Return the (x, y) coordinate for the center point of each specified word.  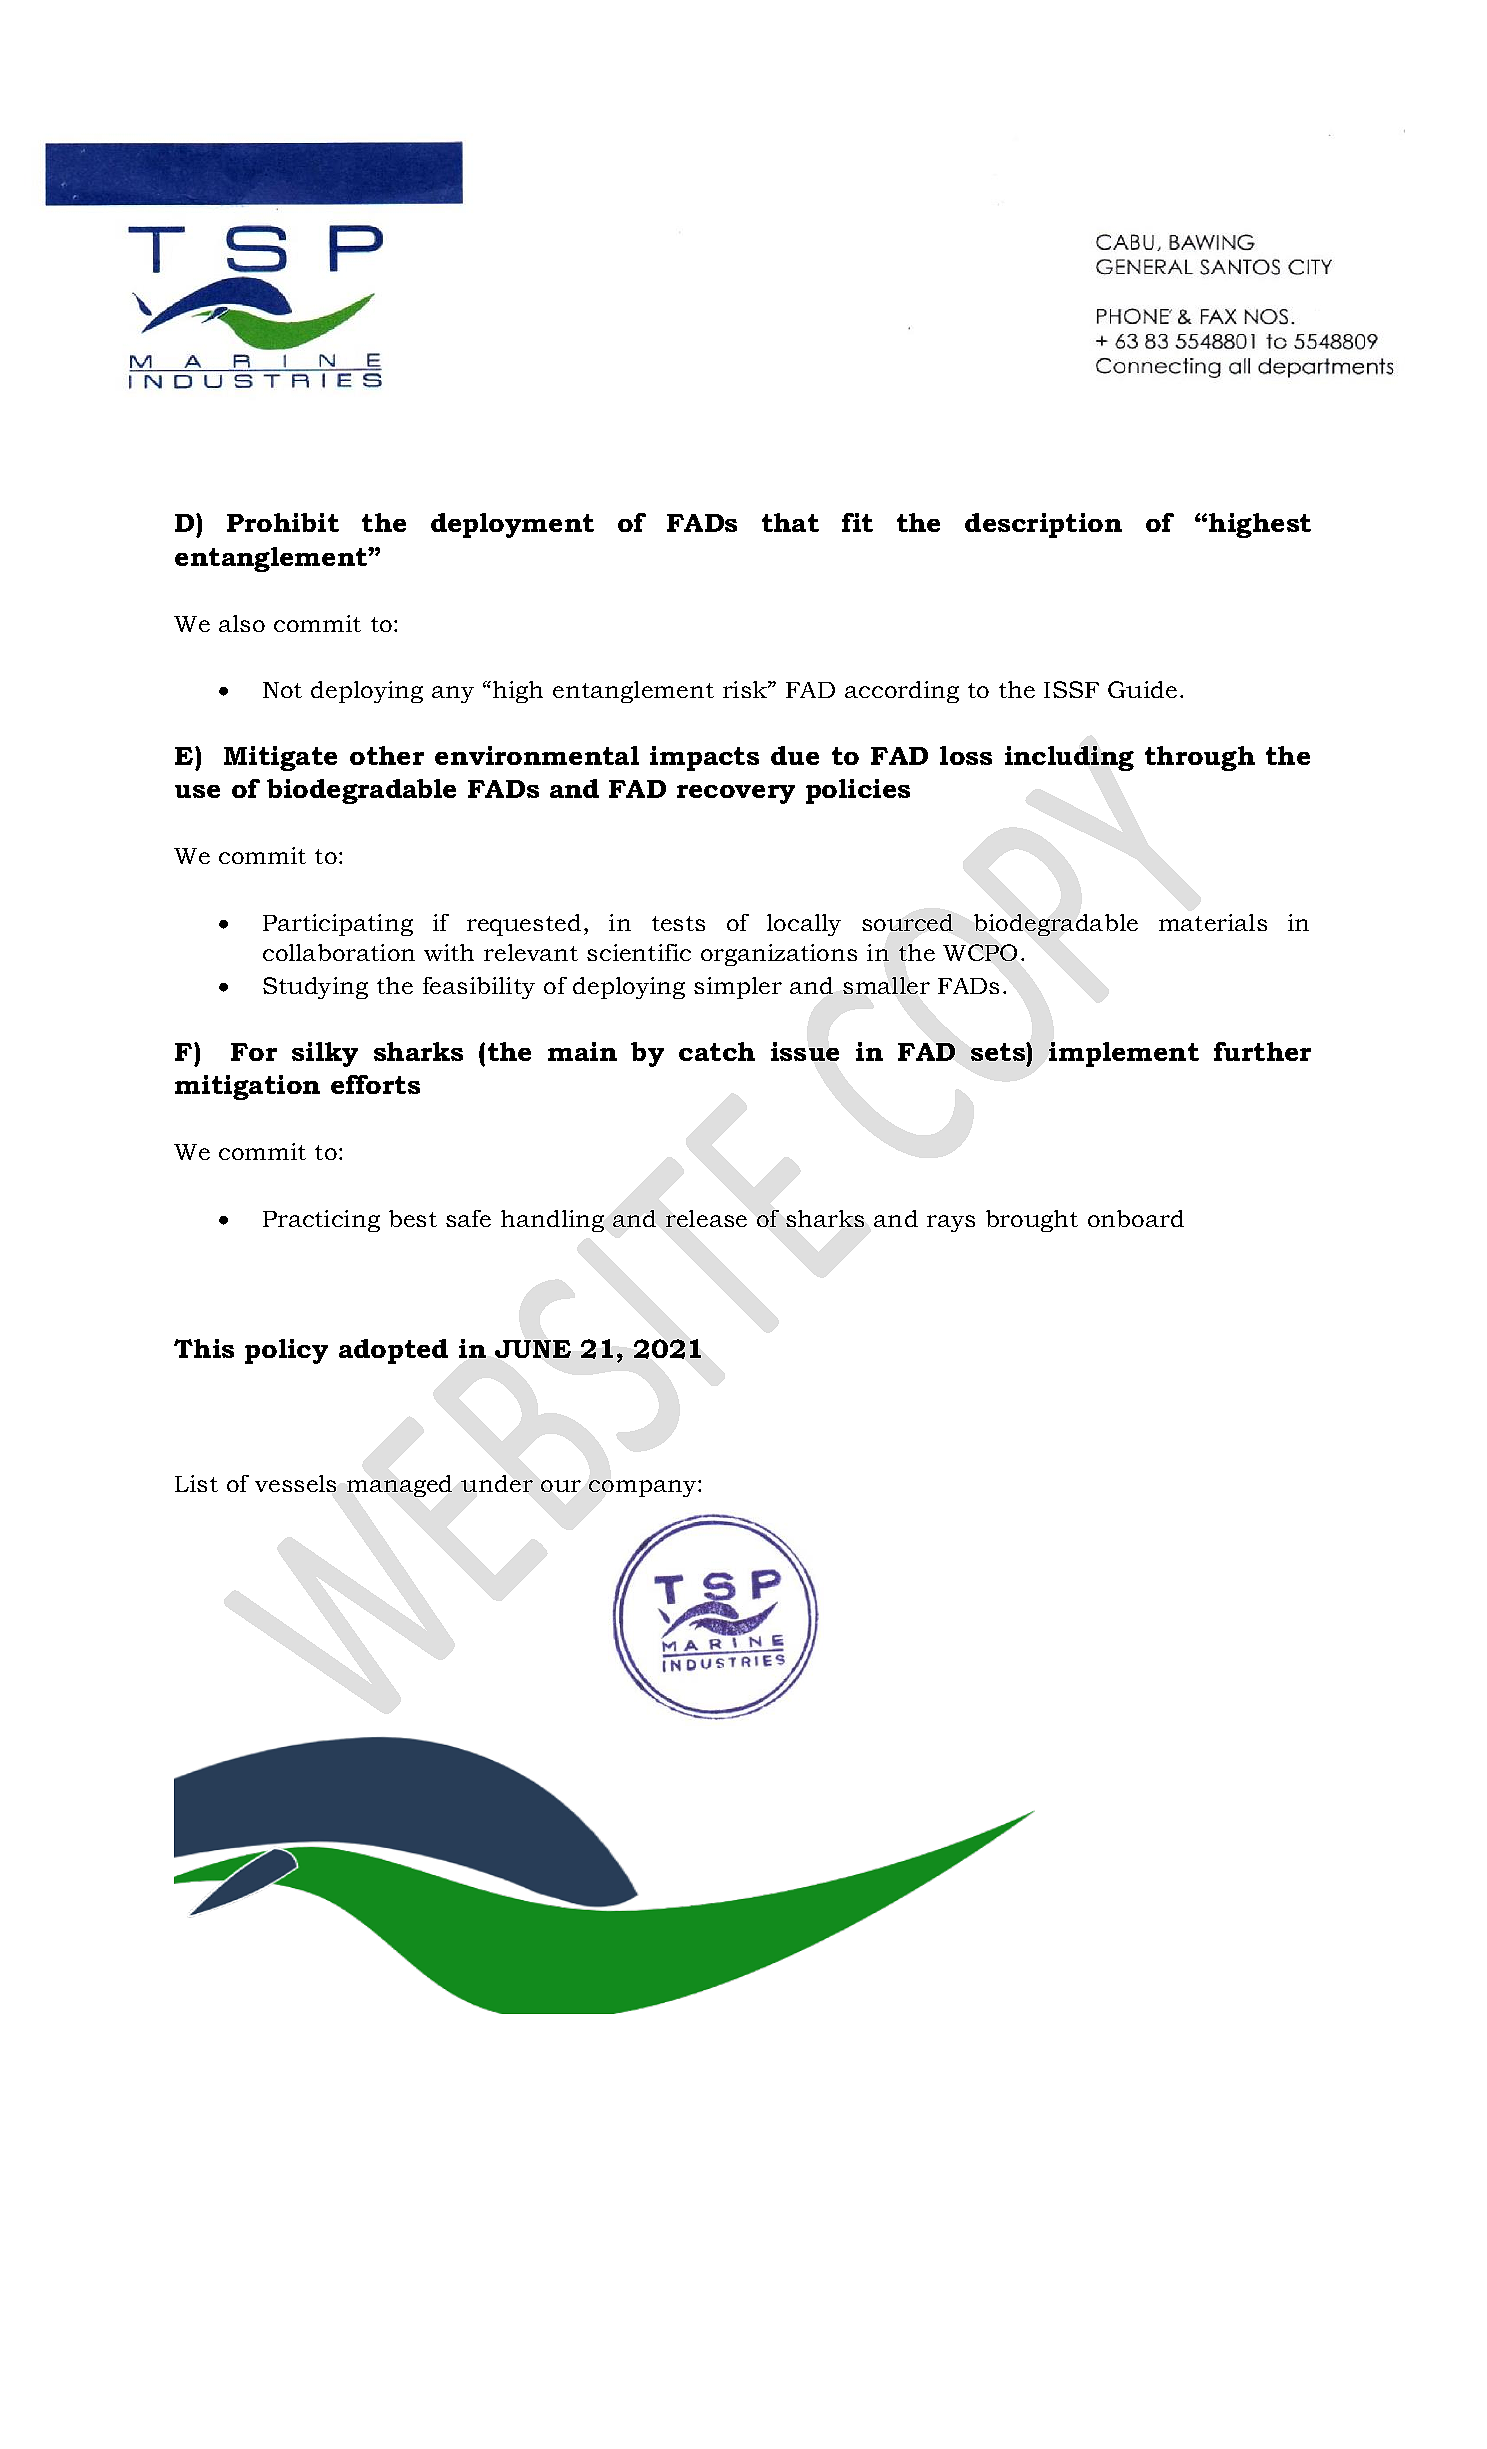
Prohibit (283, 522)
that (790, 522)
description (1043, 525)
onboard (1136, 1218)
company (644, 1488)
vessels (295, 1483)
